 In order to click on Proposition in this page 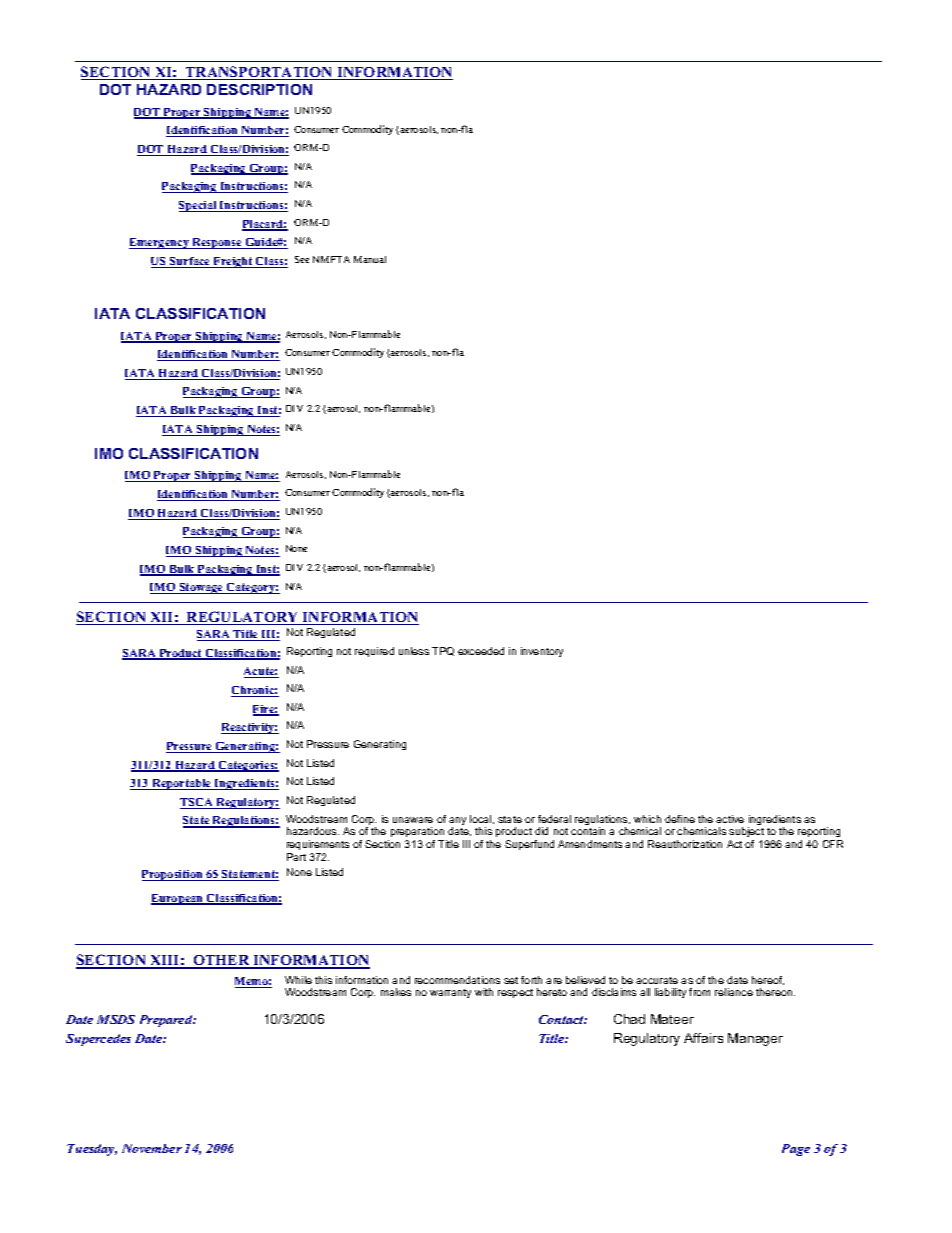, I will do `click(173, 875)`.
